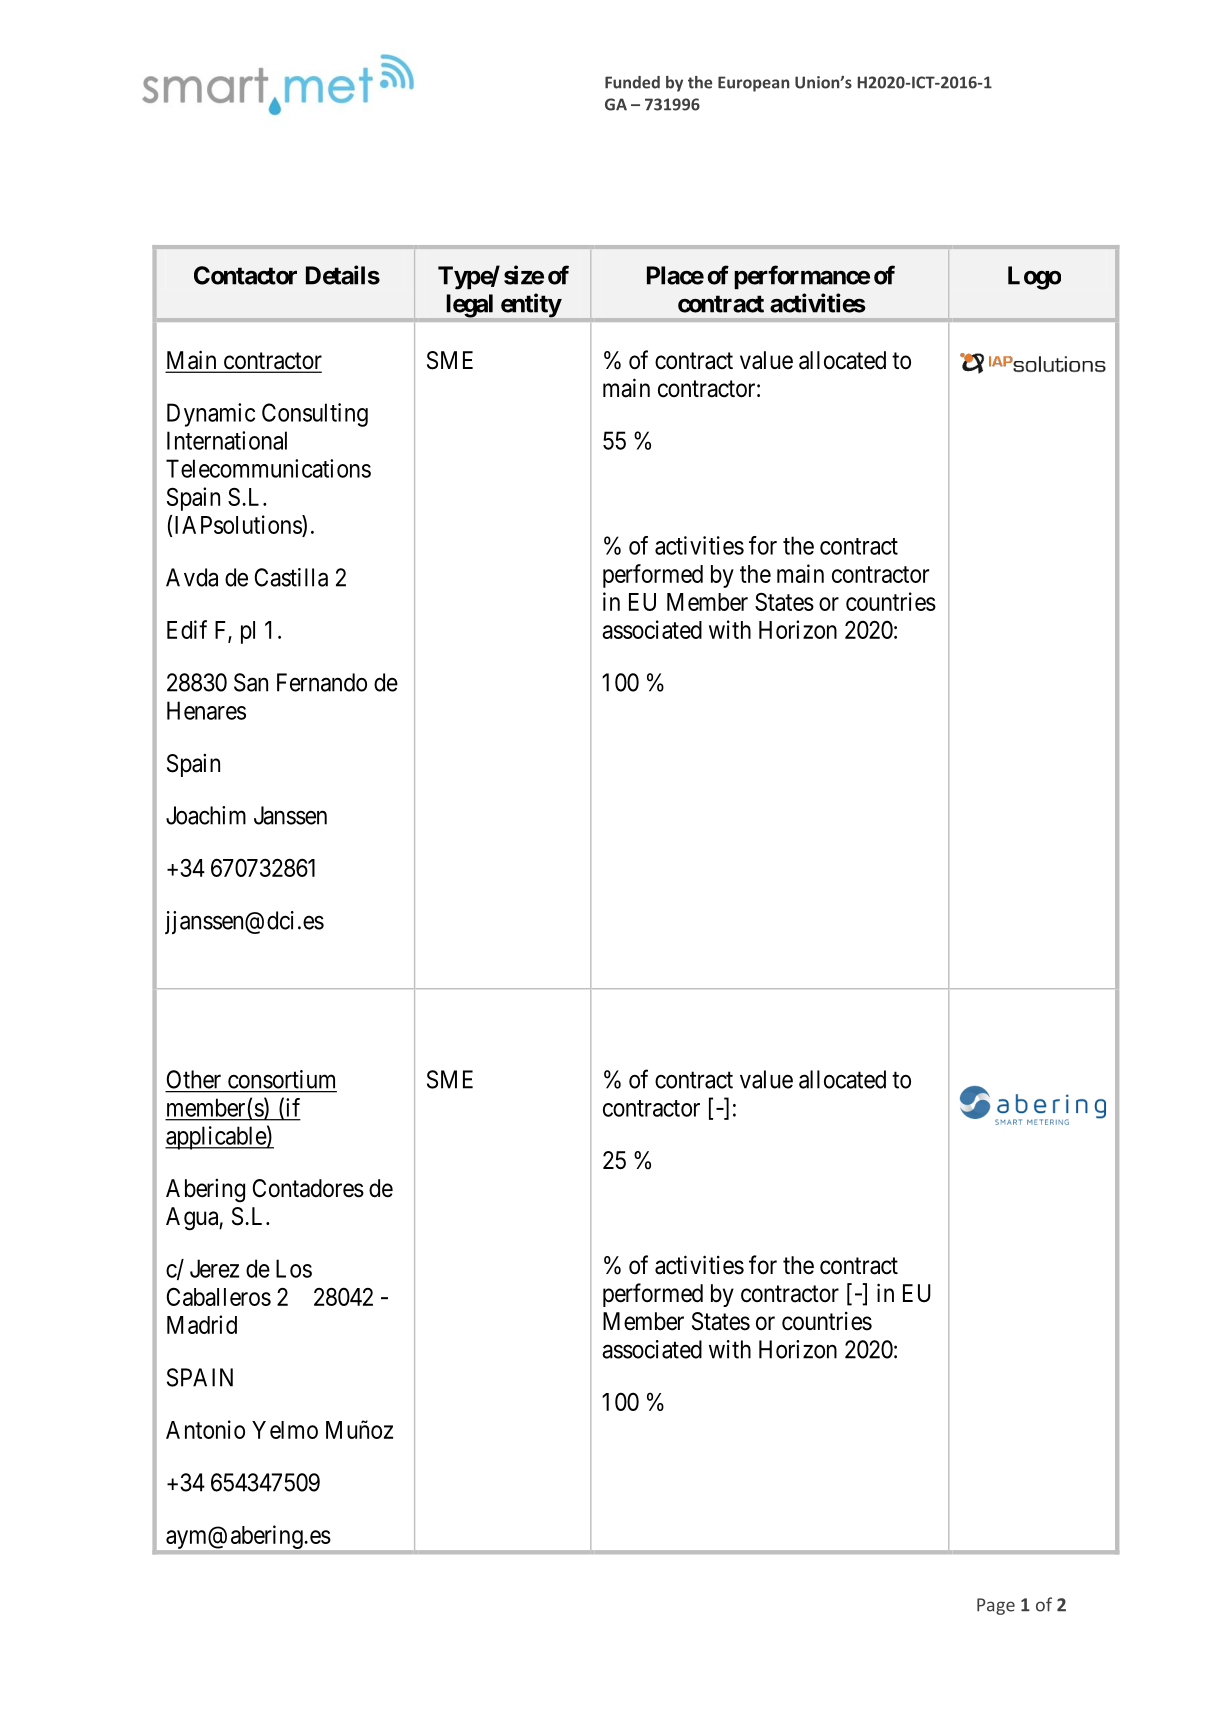 This screenshot has width=1211, height=1713. What do you see at coordinates (187, 629) in the screenshot?
I see `Edif` at bounding box center [187, 629].
